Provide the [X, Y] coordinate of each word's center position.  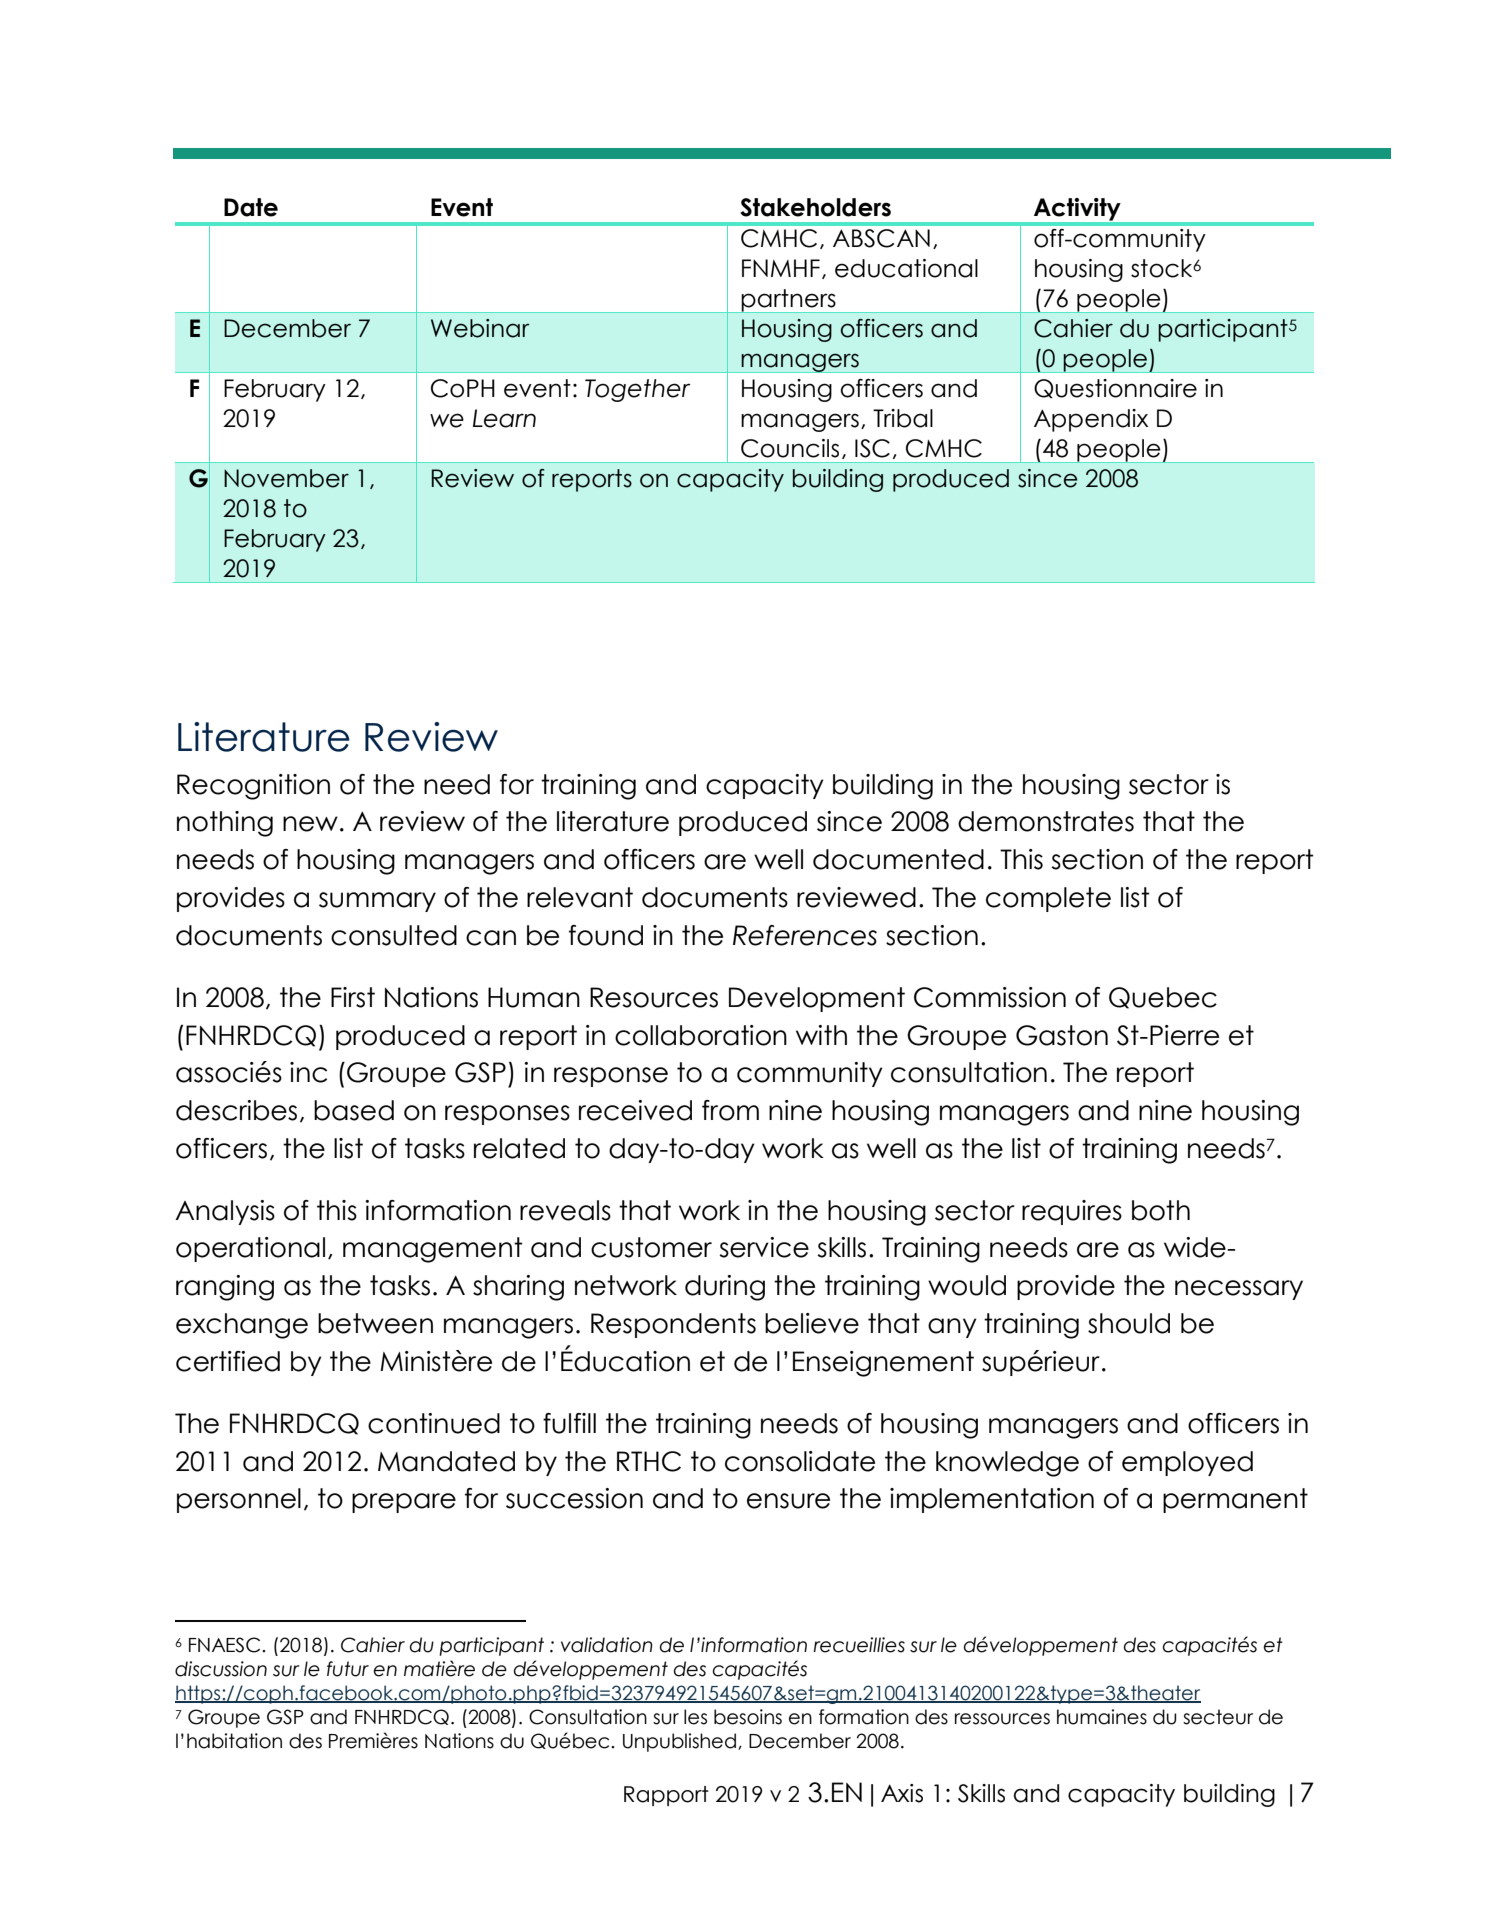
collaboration [701, 1035]
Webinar [480, 328]
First [353, 997]
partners [789, 301]
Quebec [1163, 998]
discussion [221, 1669]
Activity [1077, 209]
